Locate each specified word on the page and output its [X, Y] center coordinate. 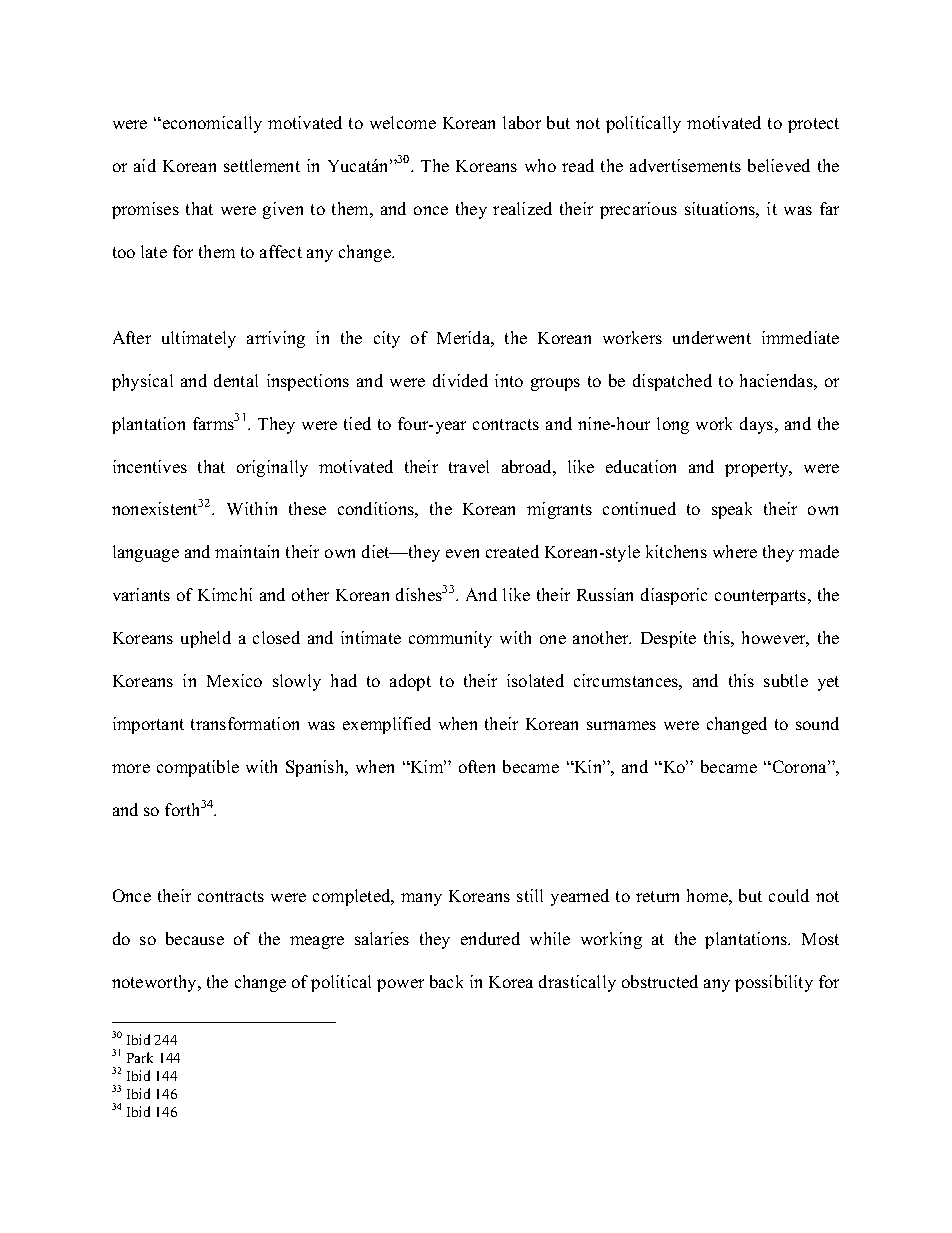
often [477, 766]
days [758, 425]
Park [140, 1057]
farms [215, 423]
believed [779, 165]
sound [817, 723]
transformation [245, 723]
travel [469, 466]
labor [522, 122]
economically [212, 124]
